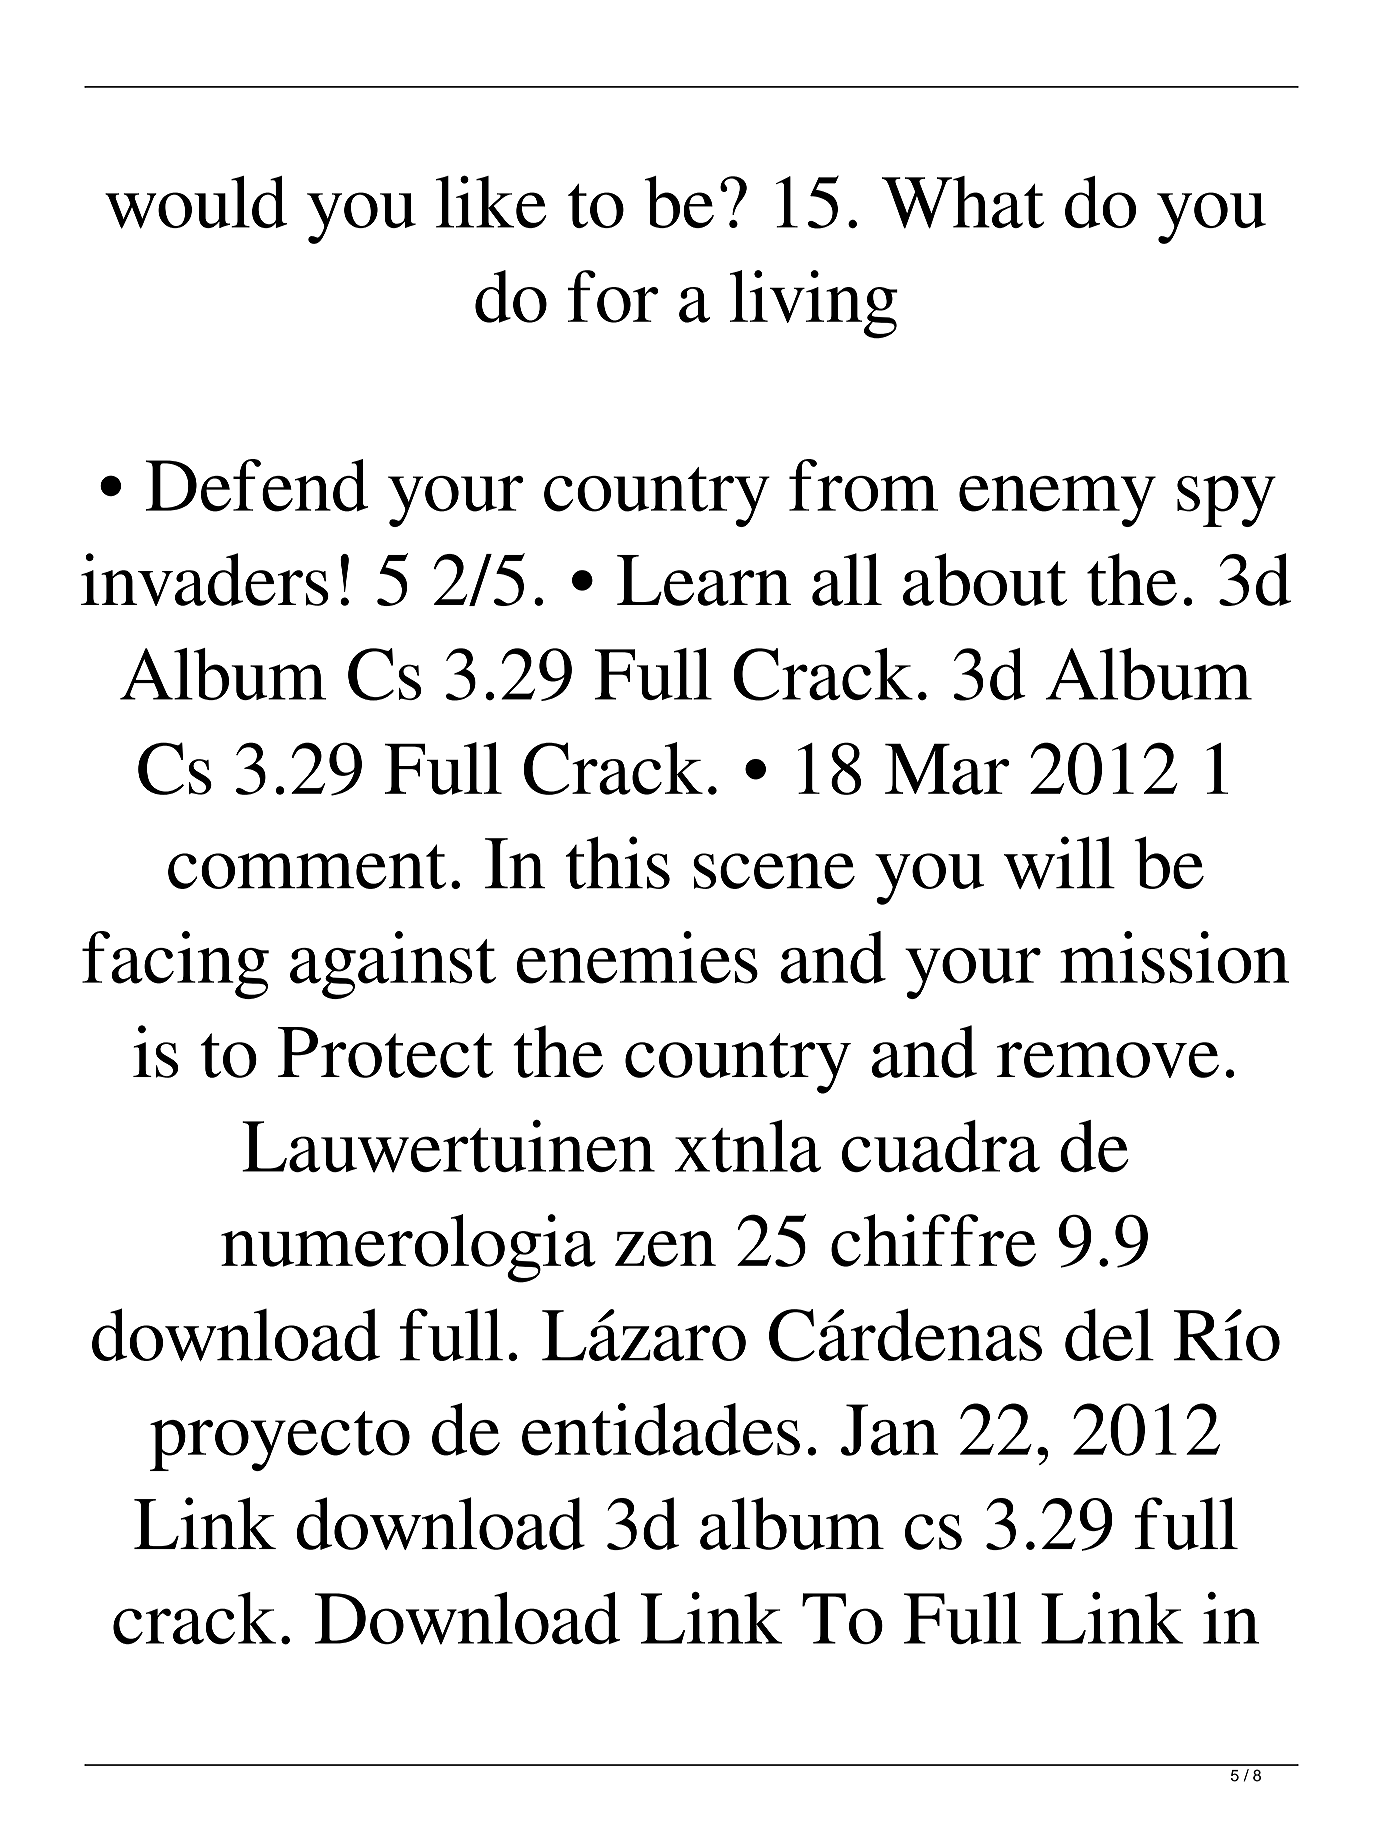  Describe the element at coordinates (613, 296) in the document. I see `for` at that location.
